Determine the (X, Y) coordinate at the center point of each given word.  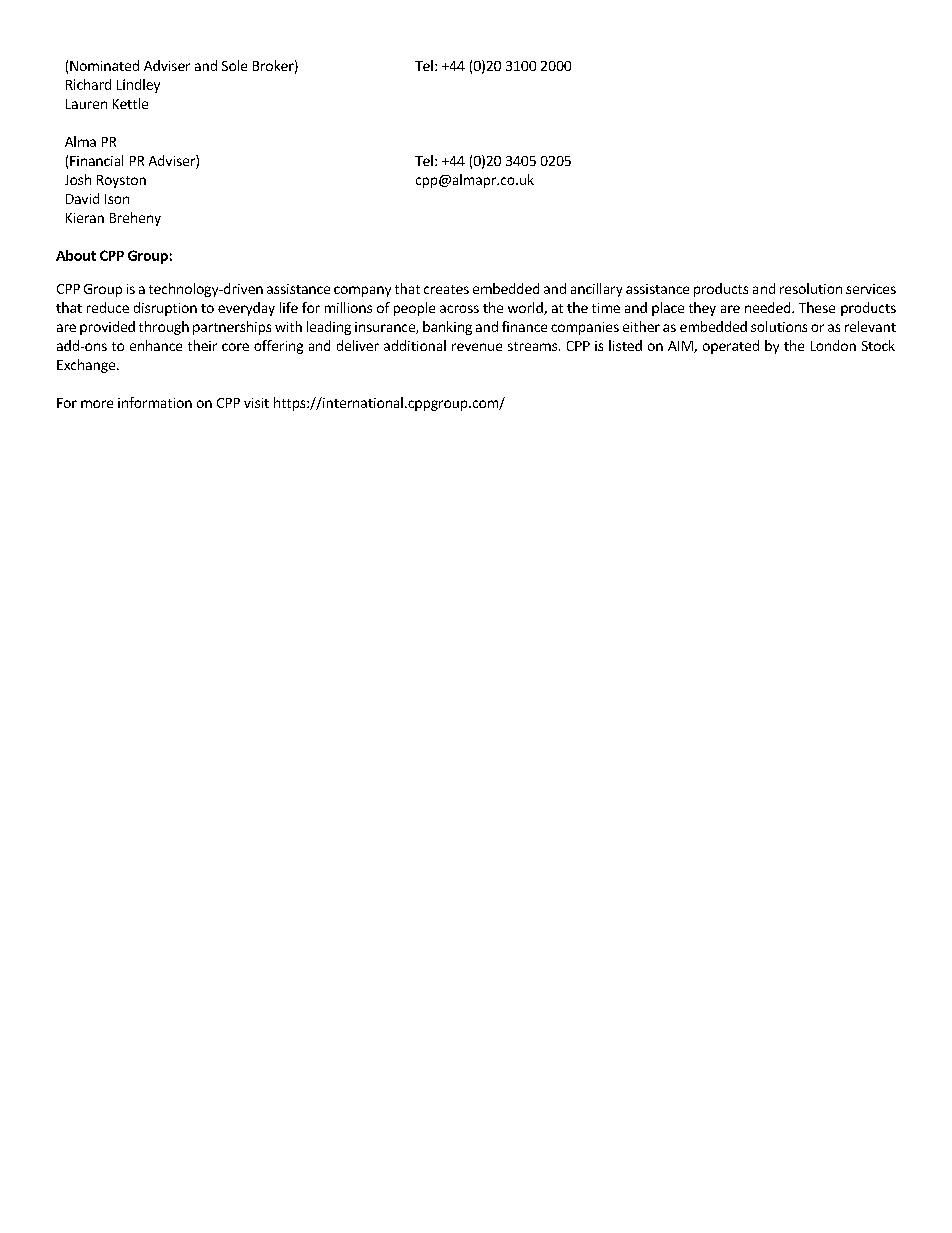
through (164, 328)
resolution (811, 288)
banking (447, 328)
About (76, 255)
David (82, 198)
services (871, 289)
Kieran (85, 218)
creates (446, 289)
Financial (96, 160)
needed (769, 307)
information (155, 402)
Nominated (104, 65)
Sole (234, 65)
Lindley (138, 86)
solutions (779, 326)
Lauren (86, 104)
